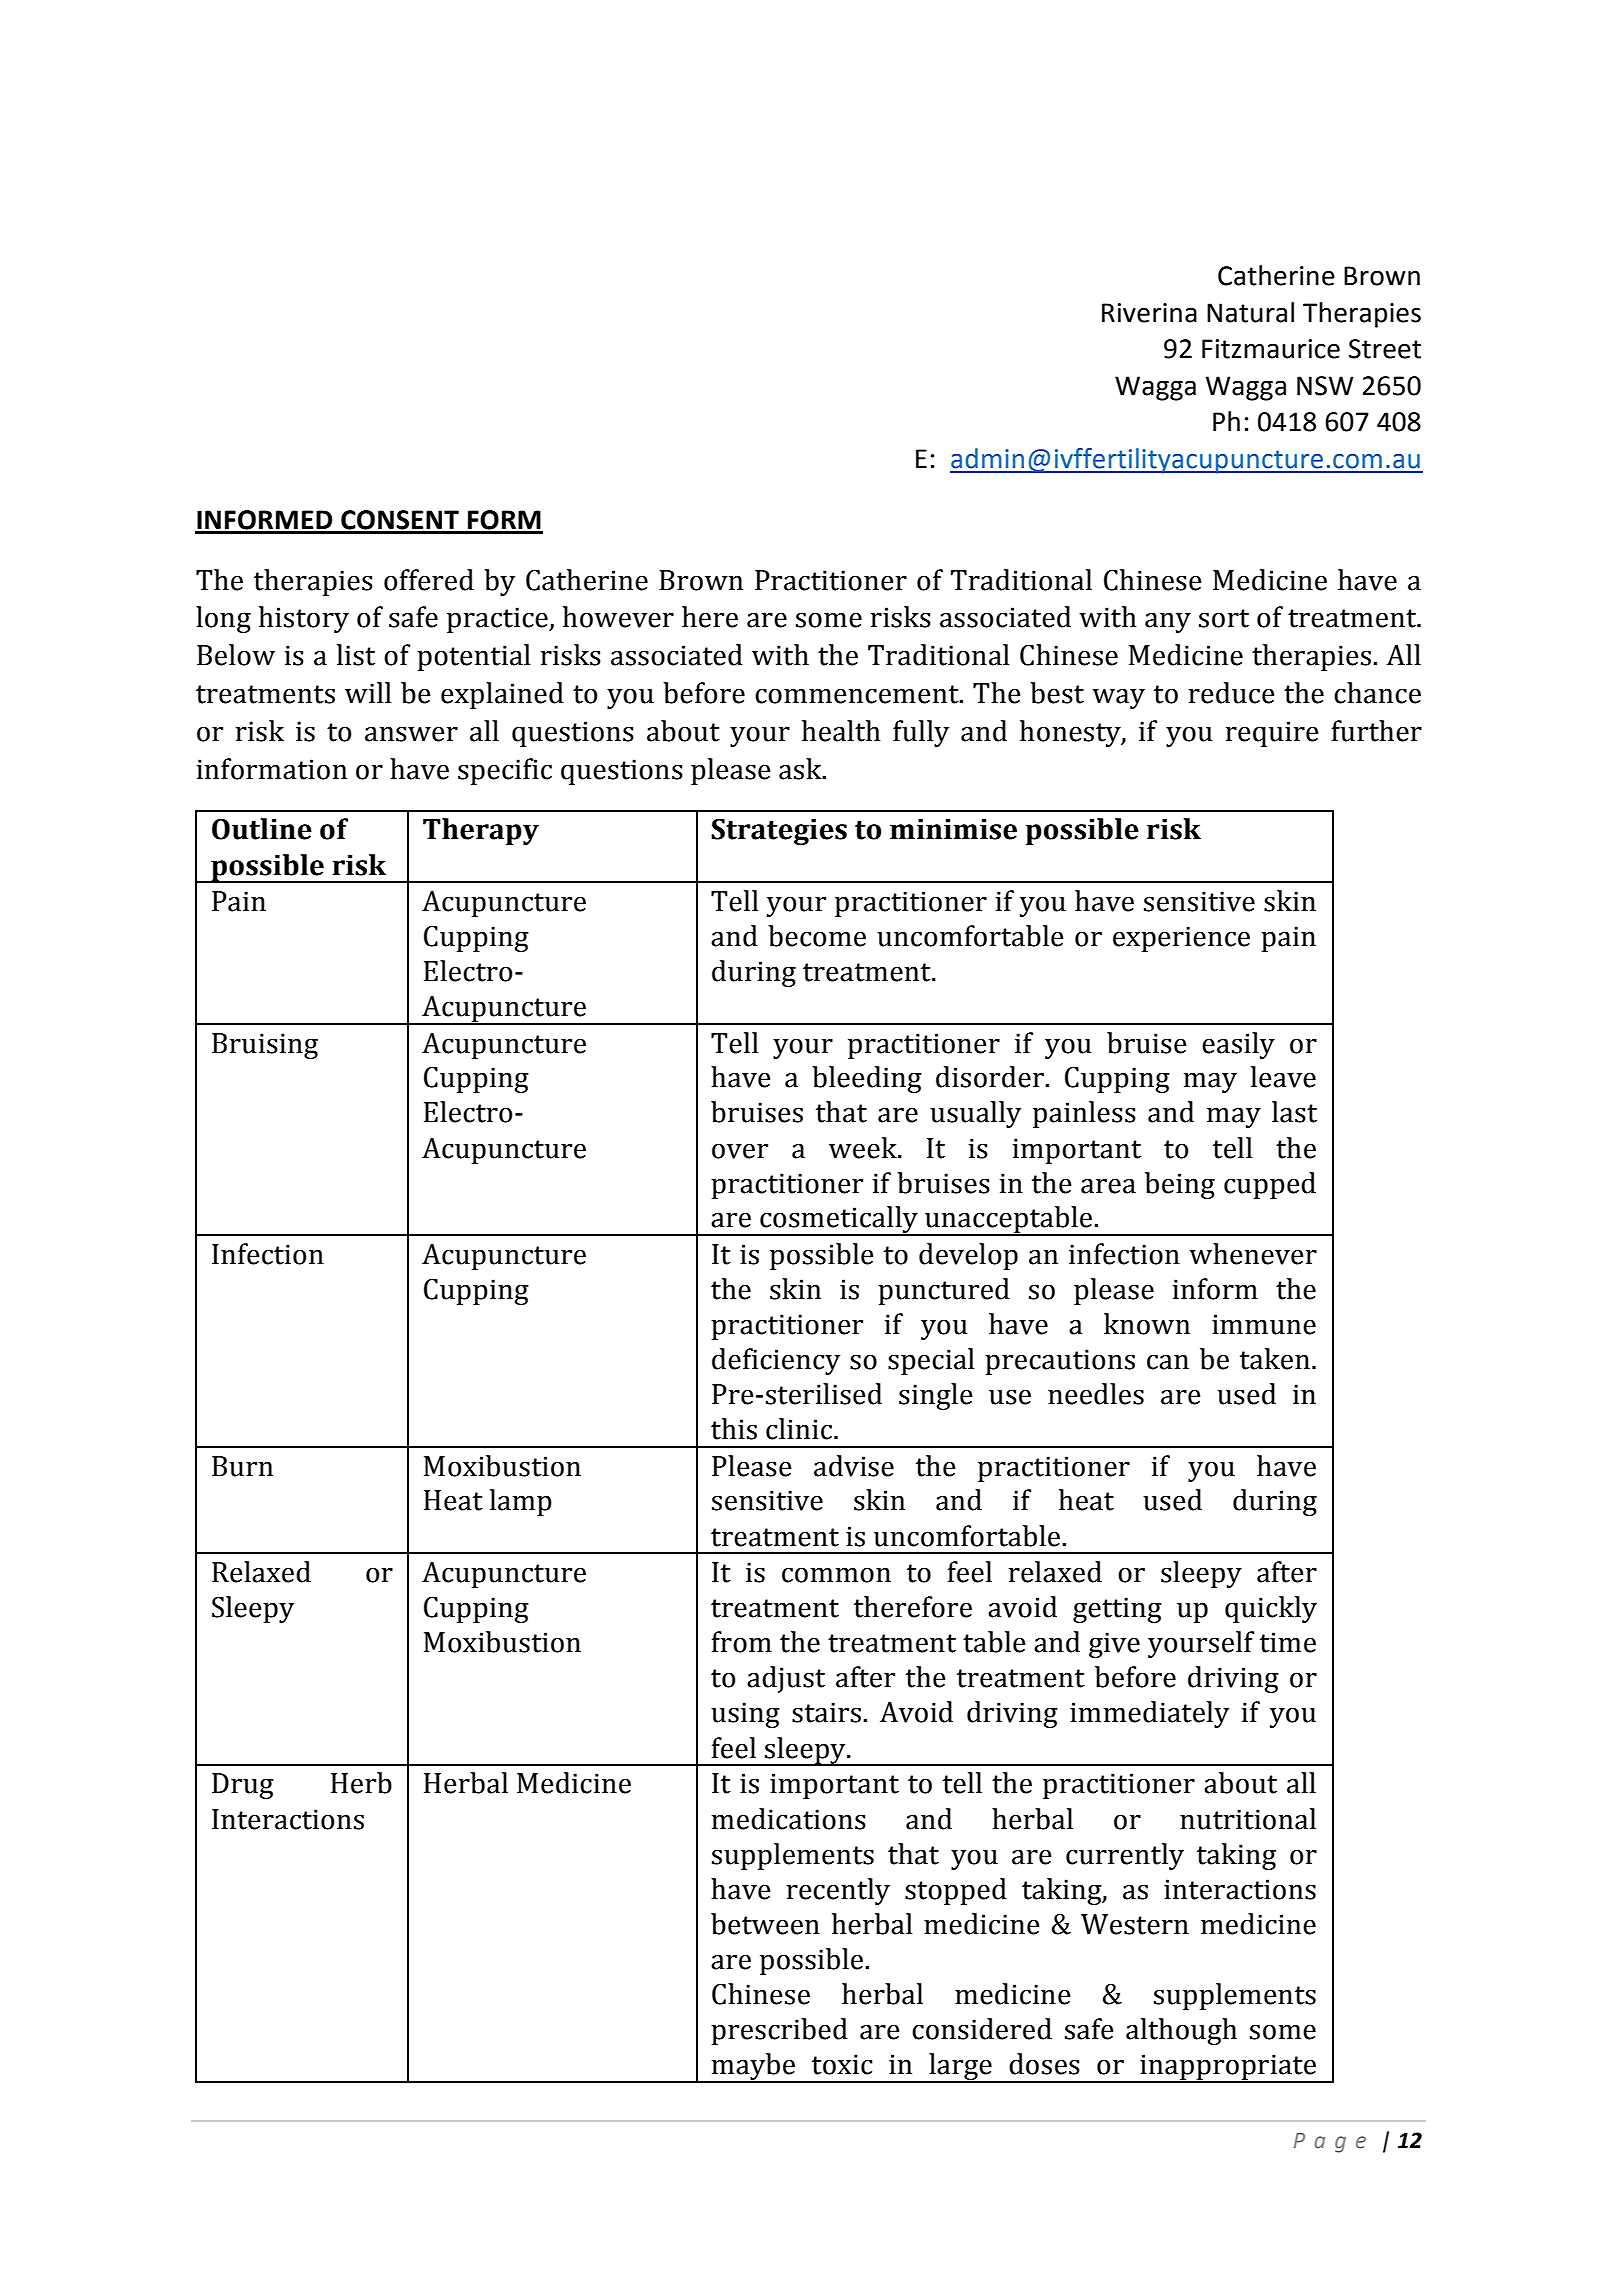 The image size is (1617, 2288). Describe the element at coordinates (779, 2031) in the document. I see `prescribed` at that location.
